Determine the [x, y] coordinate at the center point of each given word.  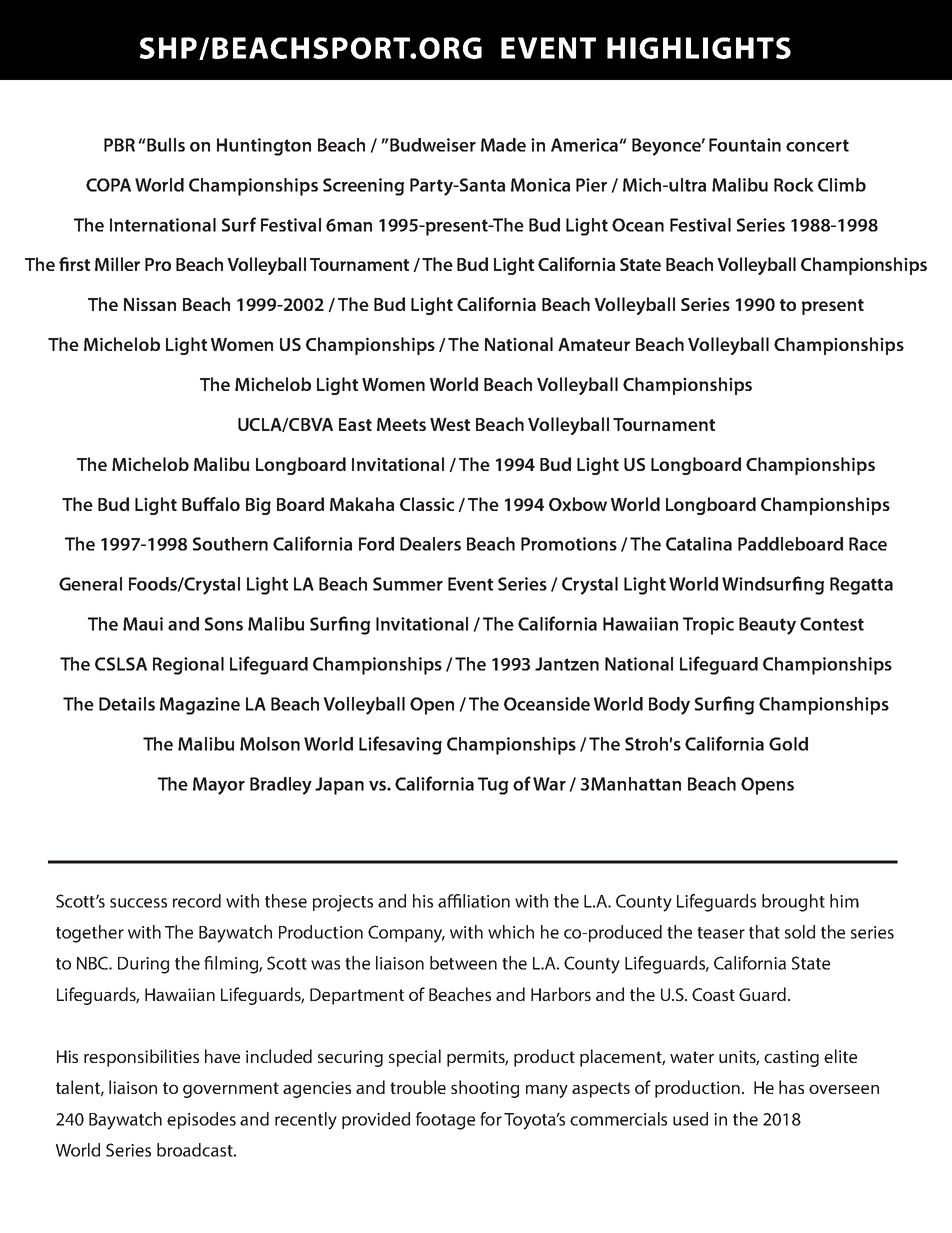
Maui [143, 624]
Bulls [165, 145]
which [511, 932]
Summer [408, 584]
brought [793, 903]
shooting [485, 1089]
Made [503, 145]
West [450, 424]
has [791, 1087]
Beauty [767, 626]
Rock [794, 185]
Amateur [594, 344]
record [197, 901]
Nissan [150, 304]
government [231, 1090]
